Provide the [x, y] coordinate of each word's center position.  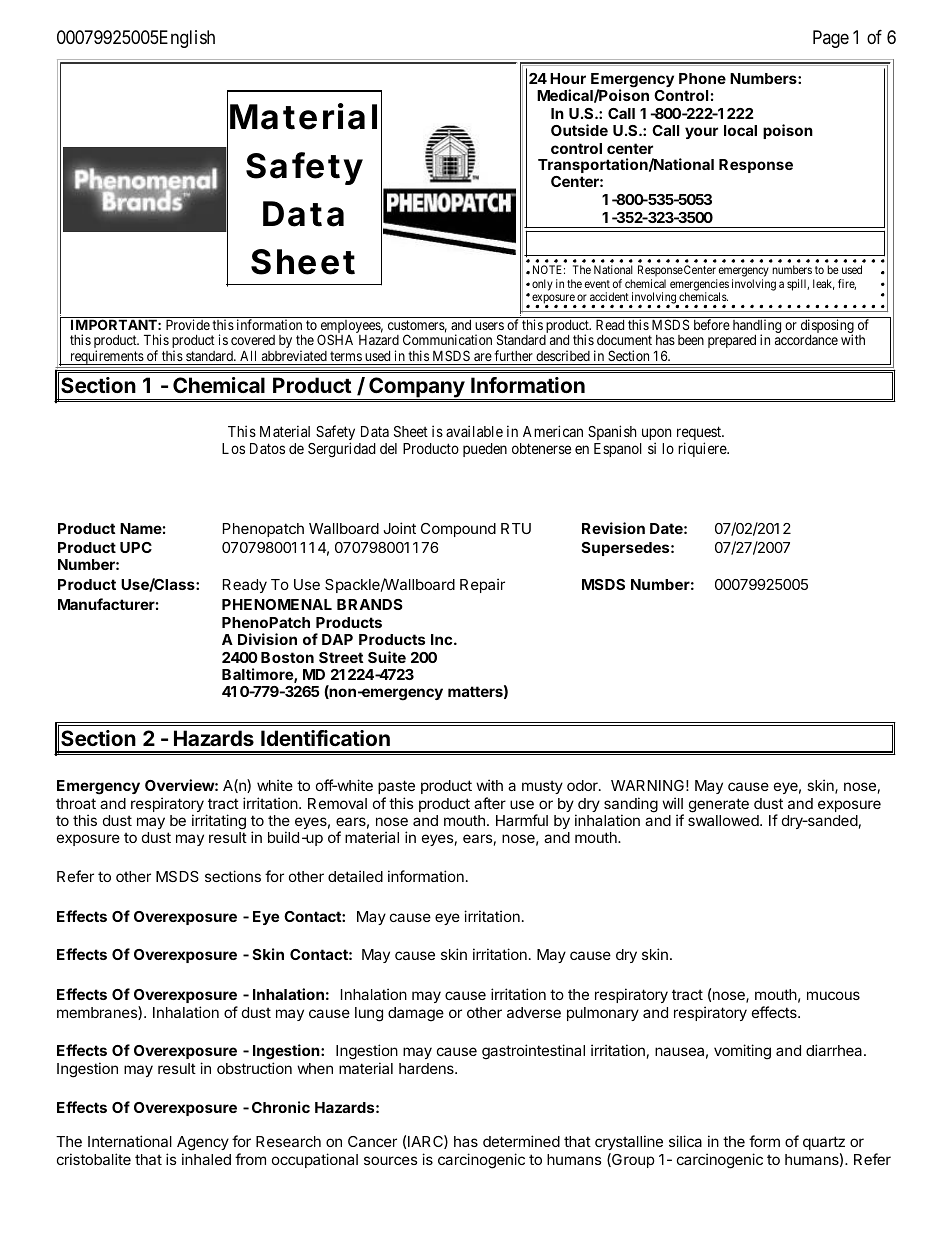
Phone [702, 78]
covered [253, 340]
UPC [136, 547]
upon [655, 436]
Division [267, 639]
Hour [568, 78]
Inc [443, 639]
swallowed [724, 820]
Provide [188, 324]
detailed [355, 876]
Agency [203, 1145]
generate [719, 805]
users [489, 326]
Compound [458, 530]
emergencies [699, 286]
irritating [219, 822]
